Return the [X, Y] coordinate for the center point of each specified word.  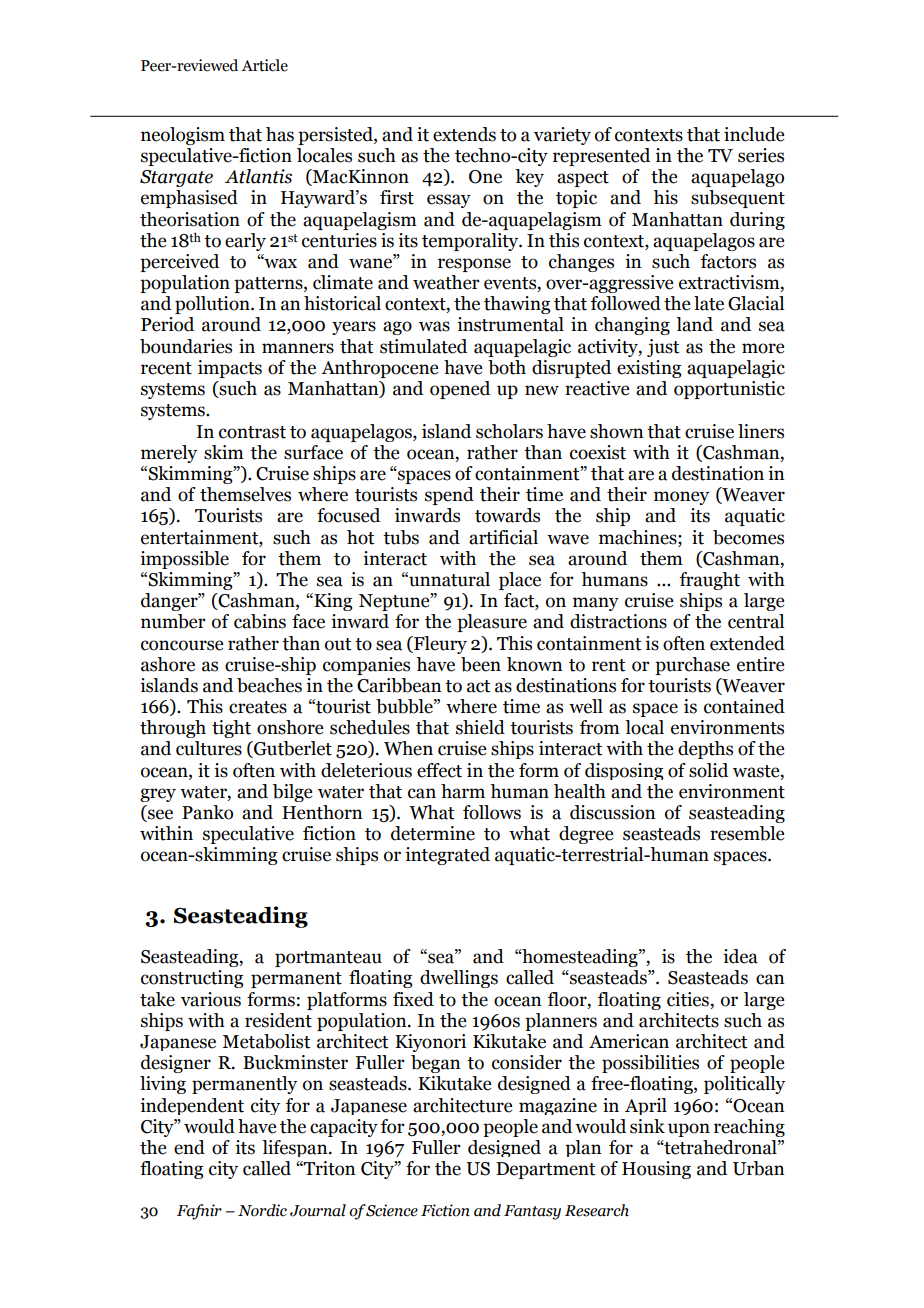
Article [264, 65]
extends [464, 134]
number [173, 621]
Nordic [262, 1210]
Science [391, 1210]
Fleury [439, 645]
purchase [692, 666]
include [754, 134]
